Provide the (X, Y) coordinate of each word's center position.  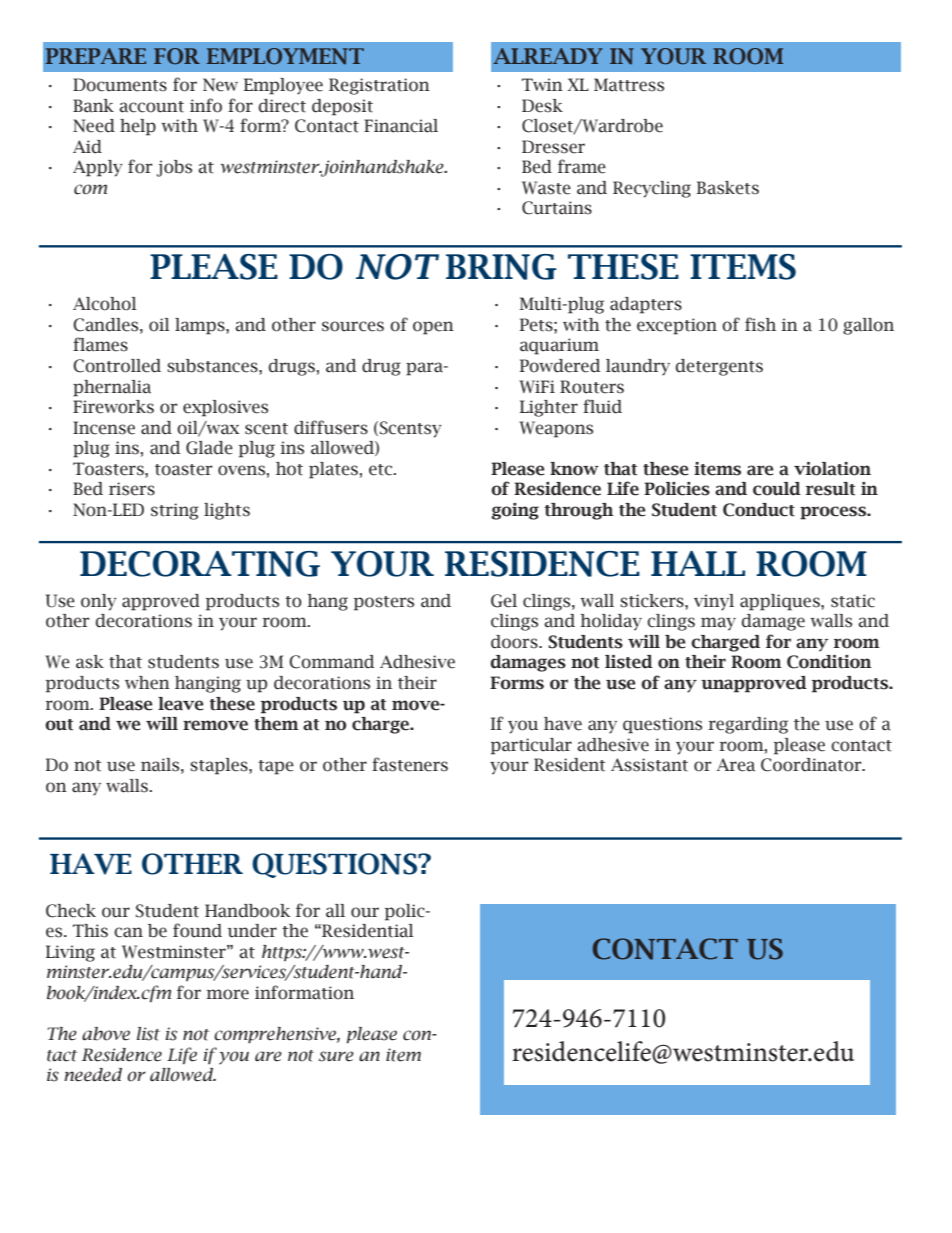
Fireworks (113, 407)
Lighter (549, 408)
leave (180, 704)
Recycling (652, 189)
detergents (719, 367)
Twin (542, 84)
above (106, 1034)
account (151, 107)
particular (531, 746)
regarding (748, 725)
